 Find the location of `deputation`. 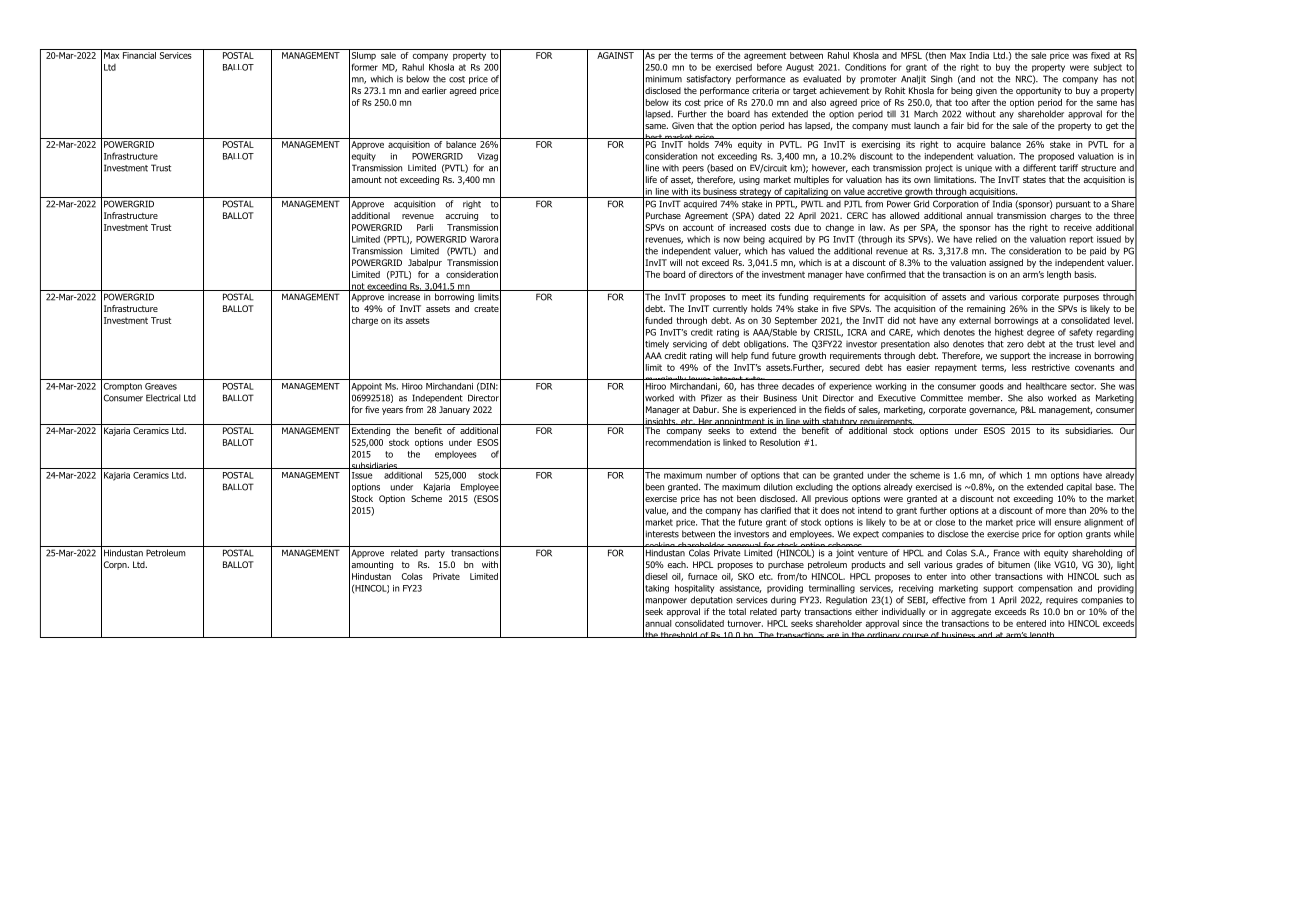

deputation is located at coordinates (711, 600).
